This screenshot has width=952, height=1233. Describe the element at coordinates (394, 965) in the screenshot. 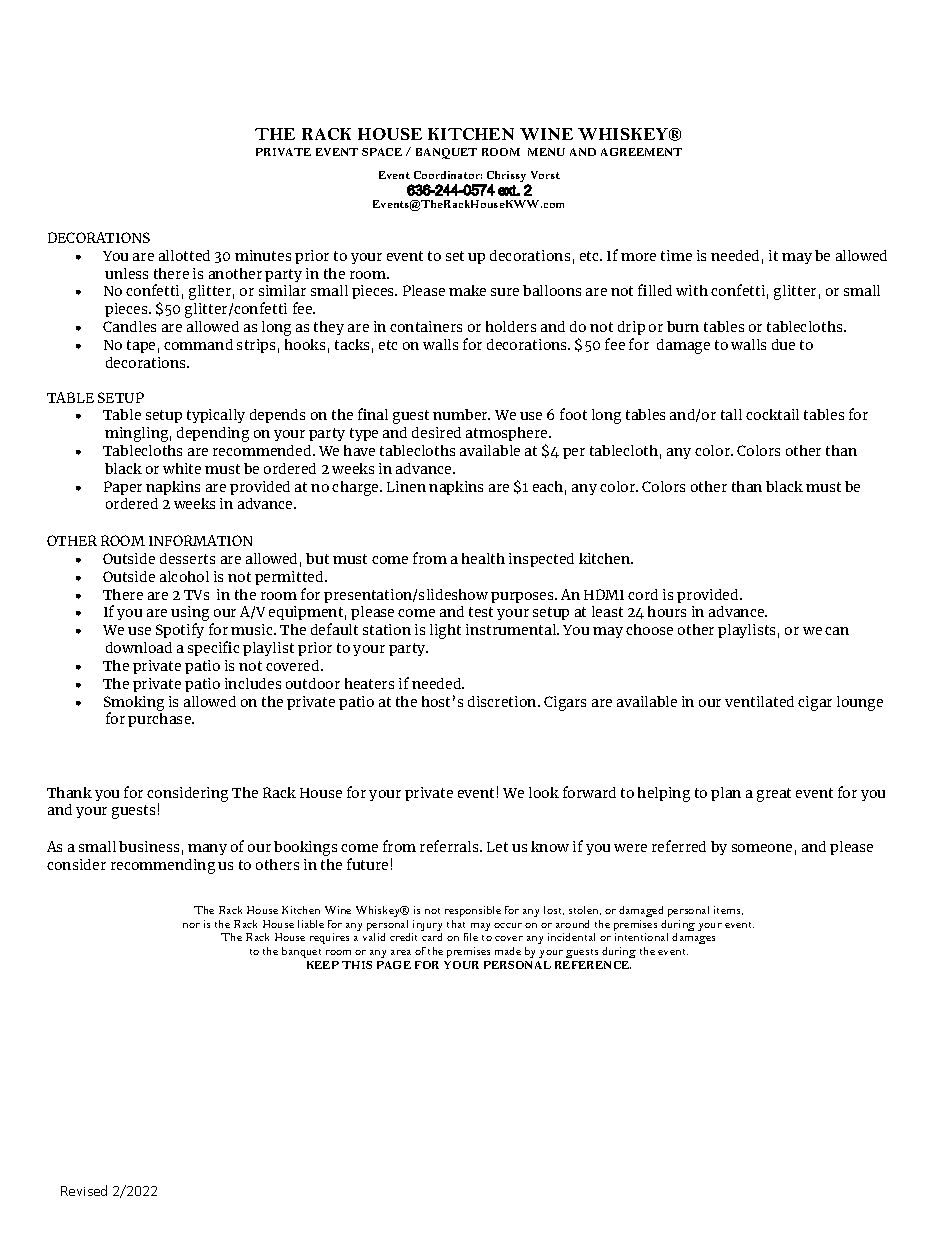

I see `PAGE` at that location.
